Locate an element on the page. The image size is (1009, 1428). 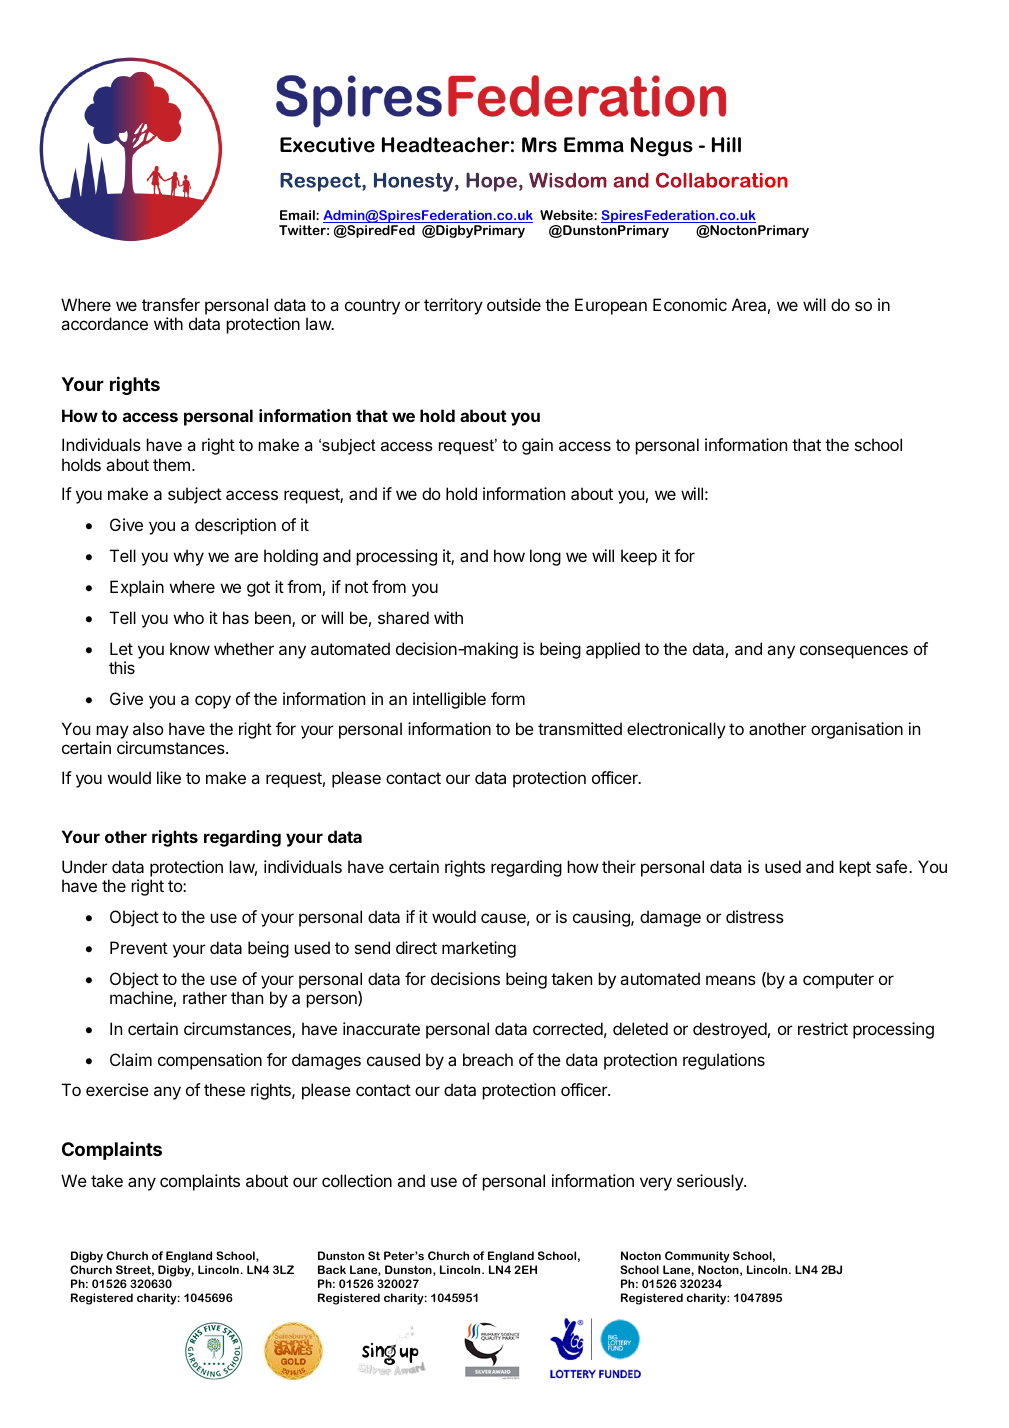
marketing is located at coordinates (479, 949).
